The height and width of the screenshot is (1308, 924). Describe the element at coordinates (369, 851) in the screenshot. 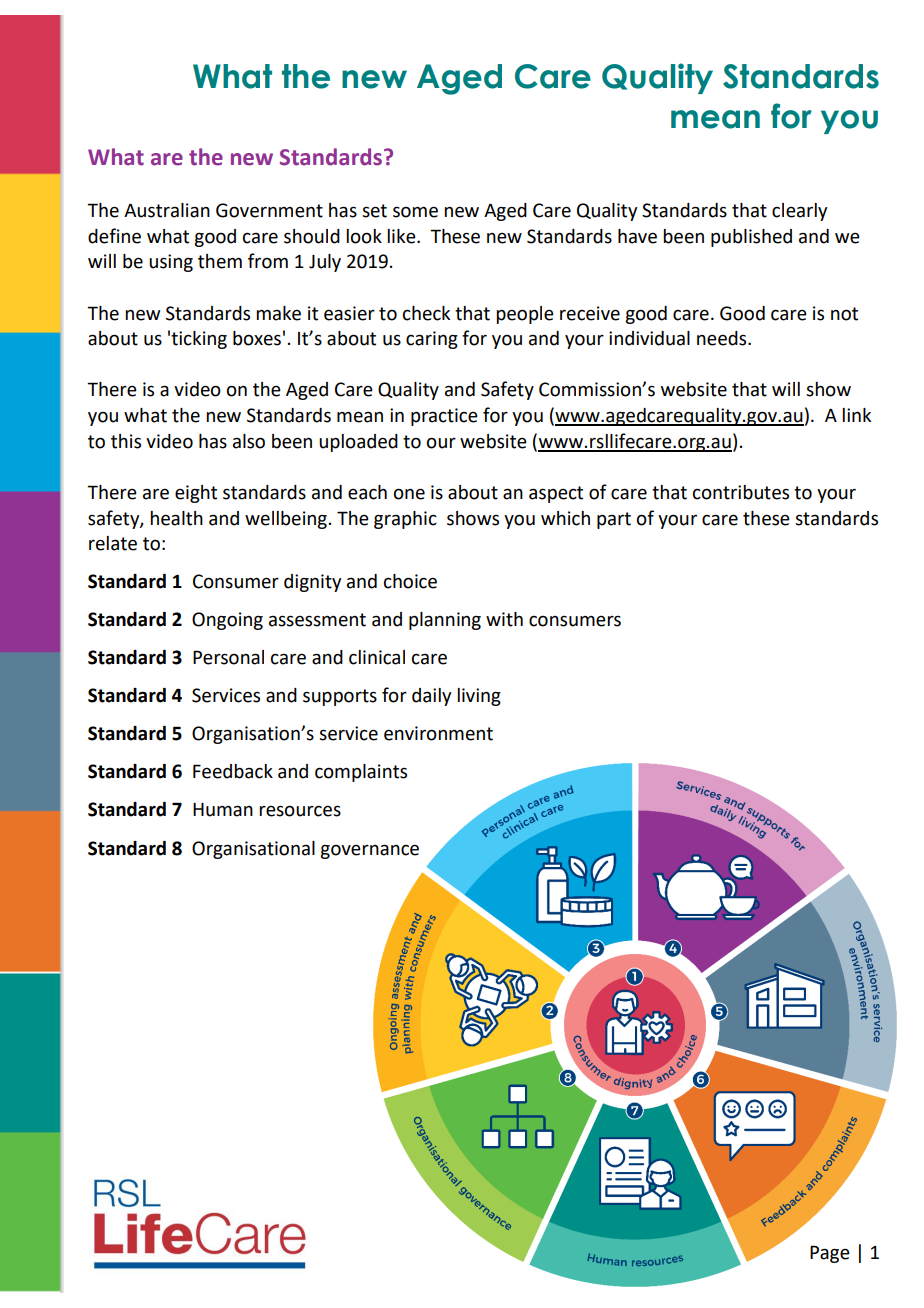

I see `governance` at that location.
